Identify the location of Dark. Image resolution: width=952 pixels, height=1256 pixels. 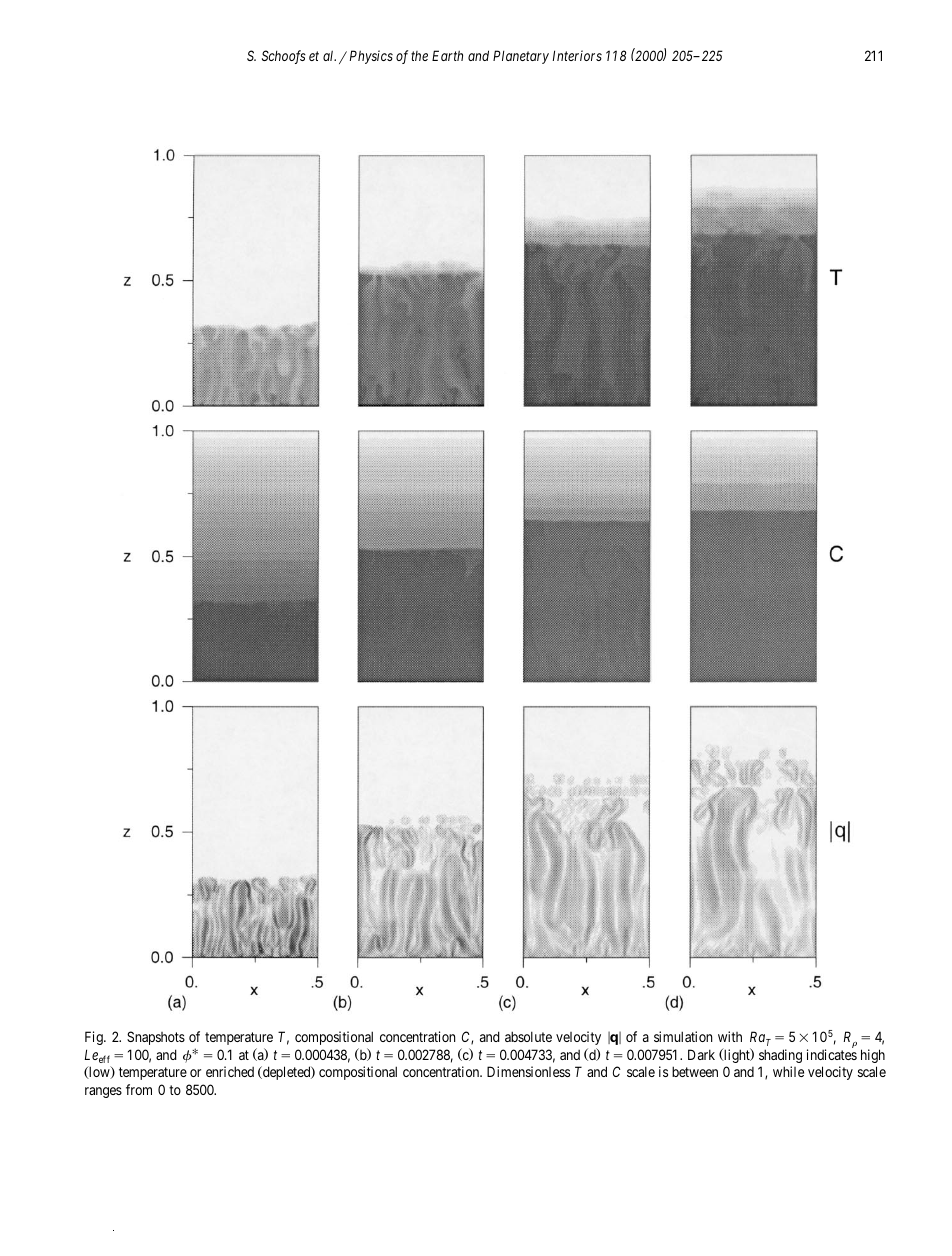
(701, 1054).
